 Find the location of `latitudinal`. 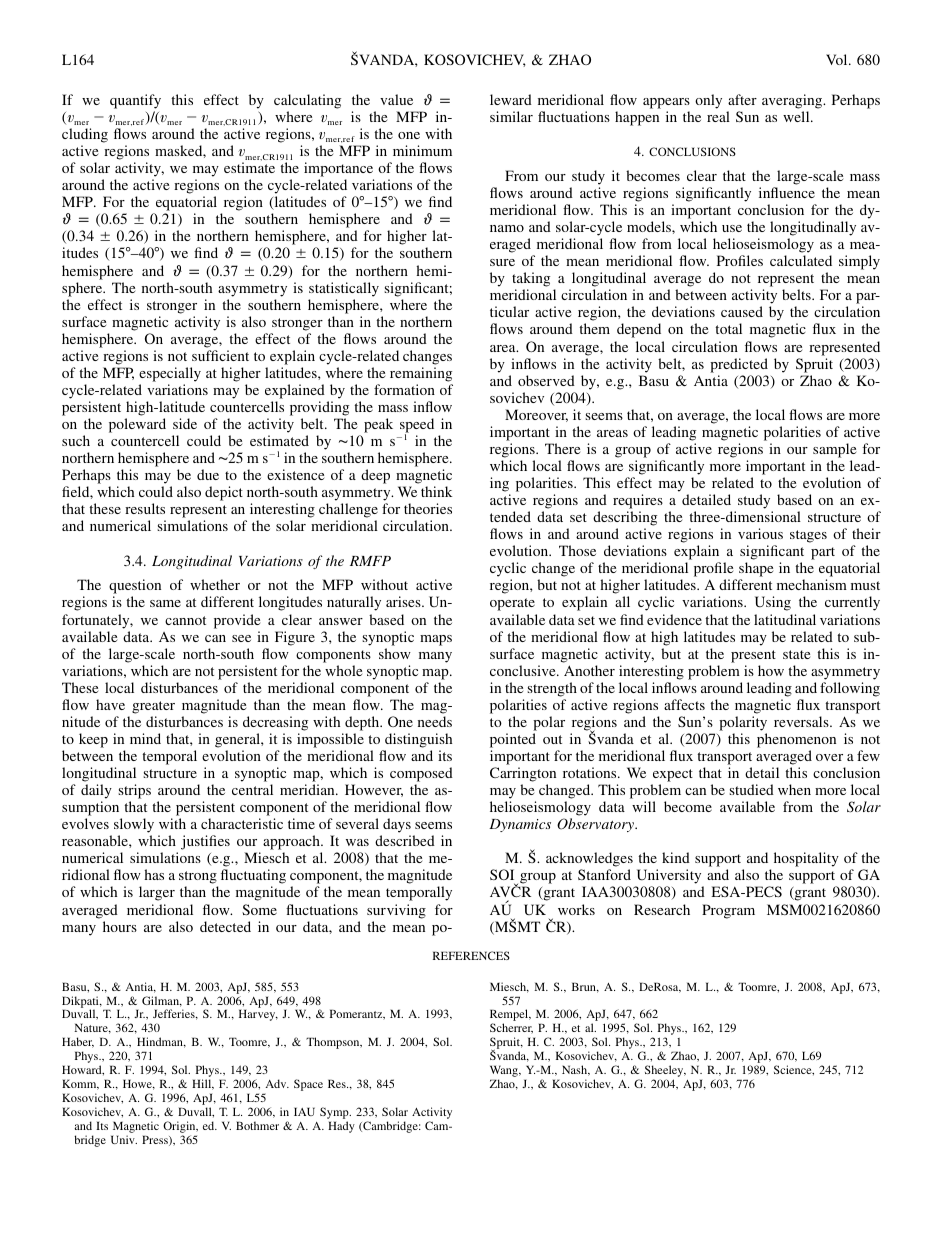

latitudinal is located at coordinates (785, 619).
